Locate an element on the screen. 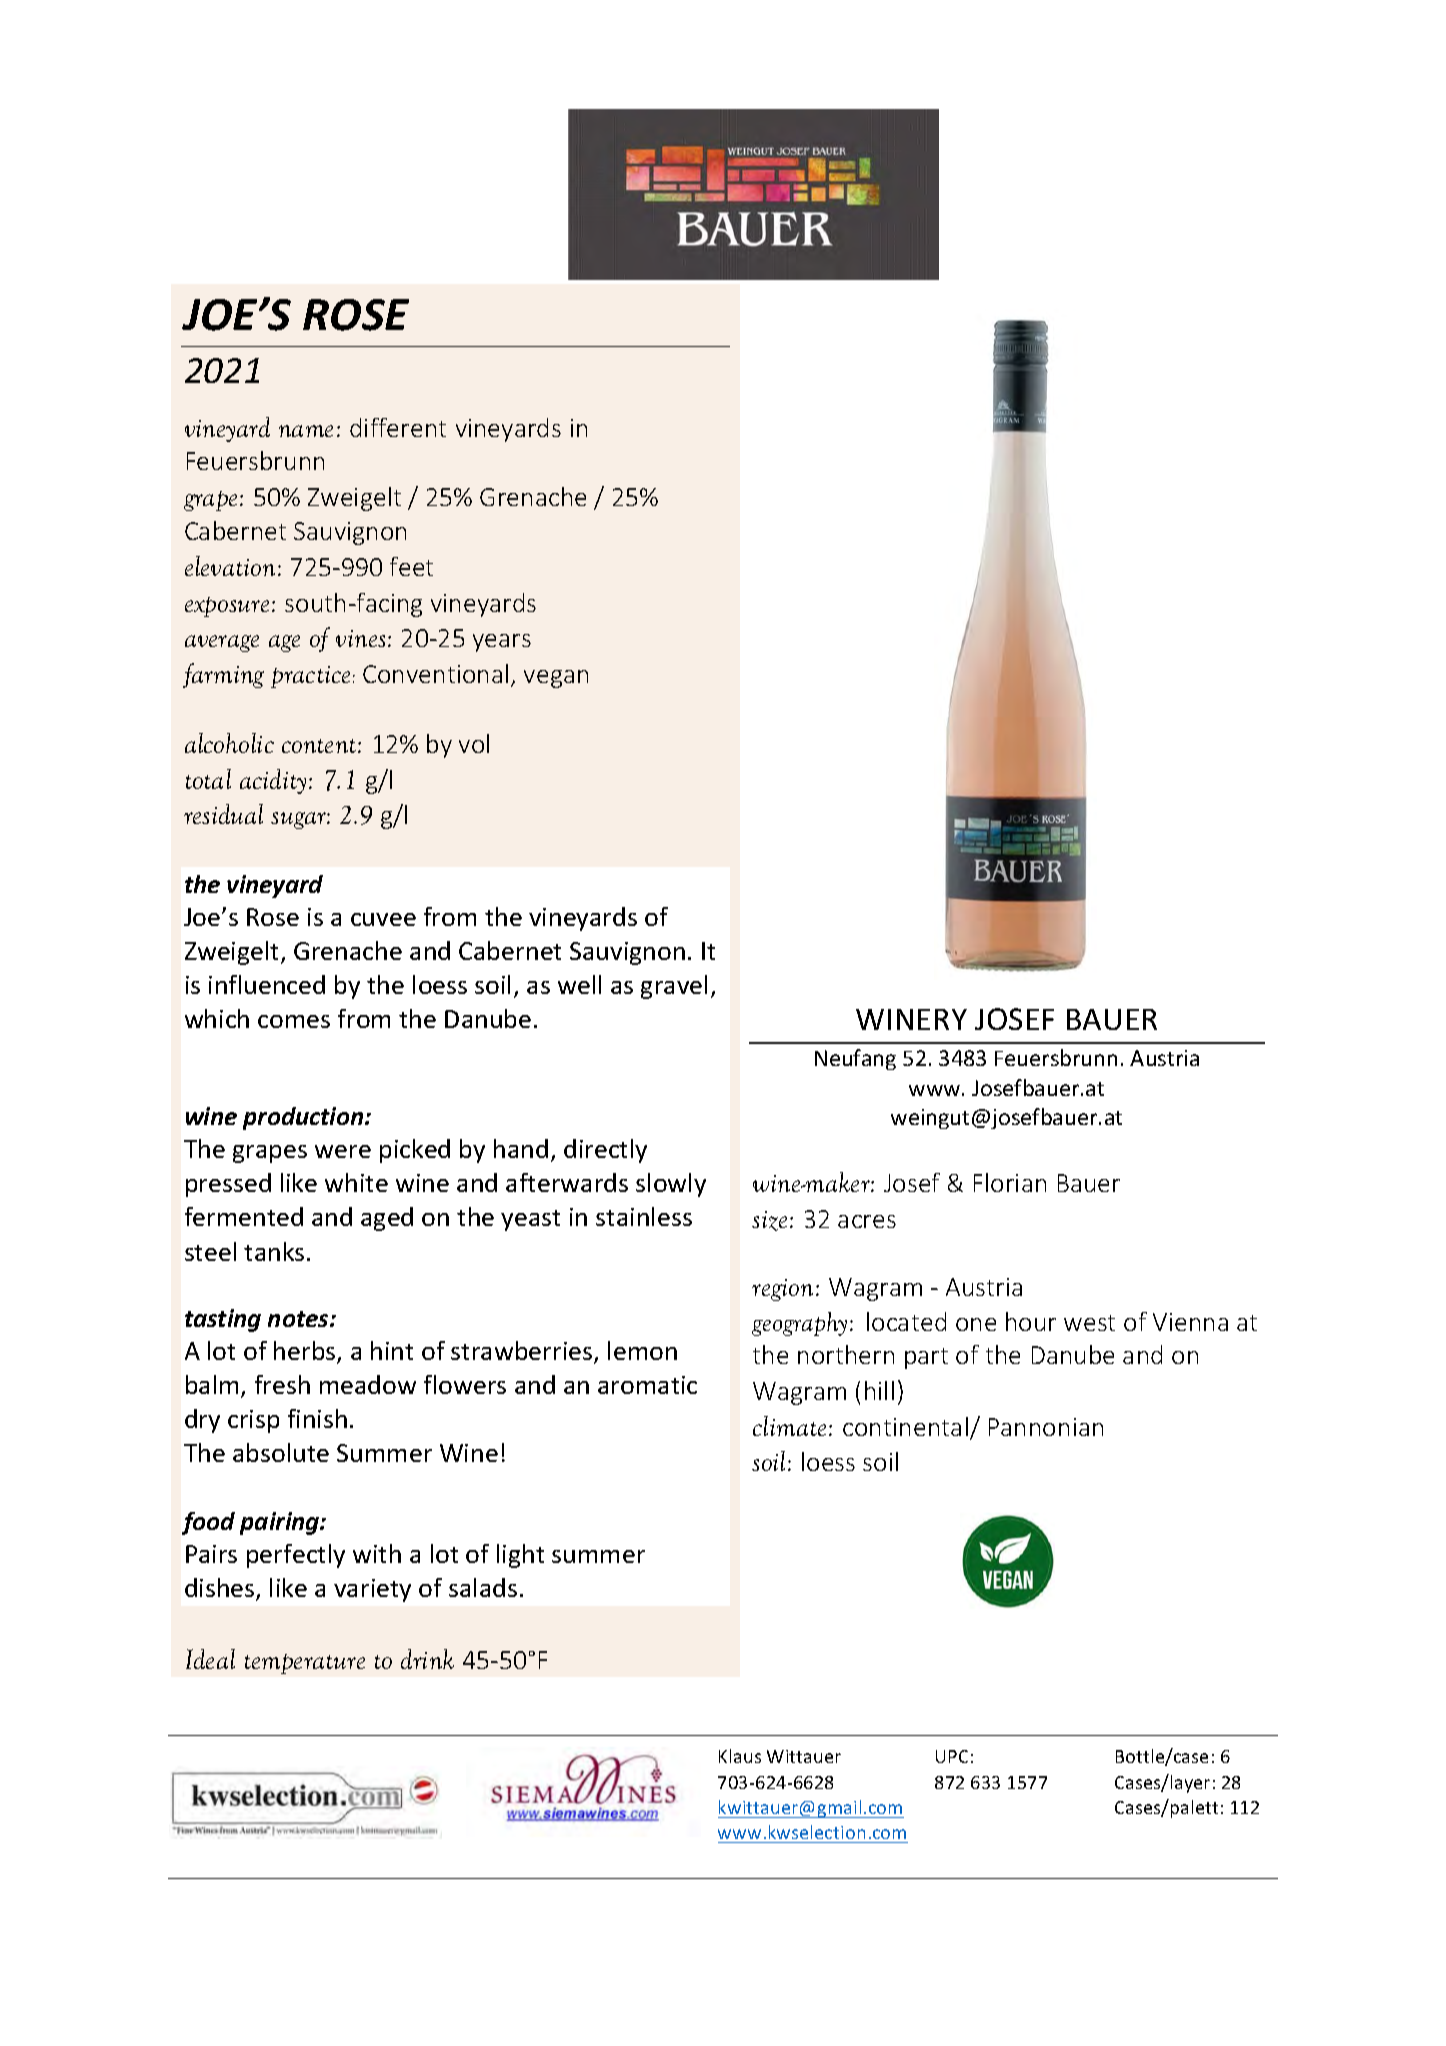 This screenshot has height=2046, width=1446. vegan is located at coordinates (556, 679).
